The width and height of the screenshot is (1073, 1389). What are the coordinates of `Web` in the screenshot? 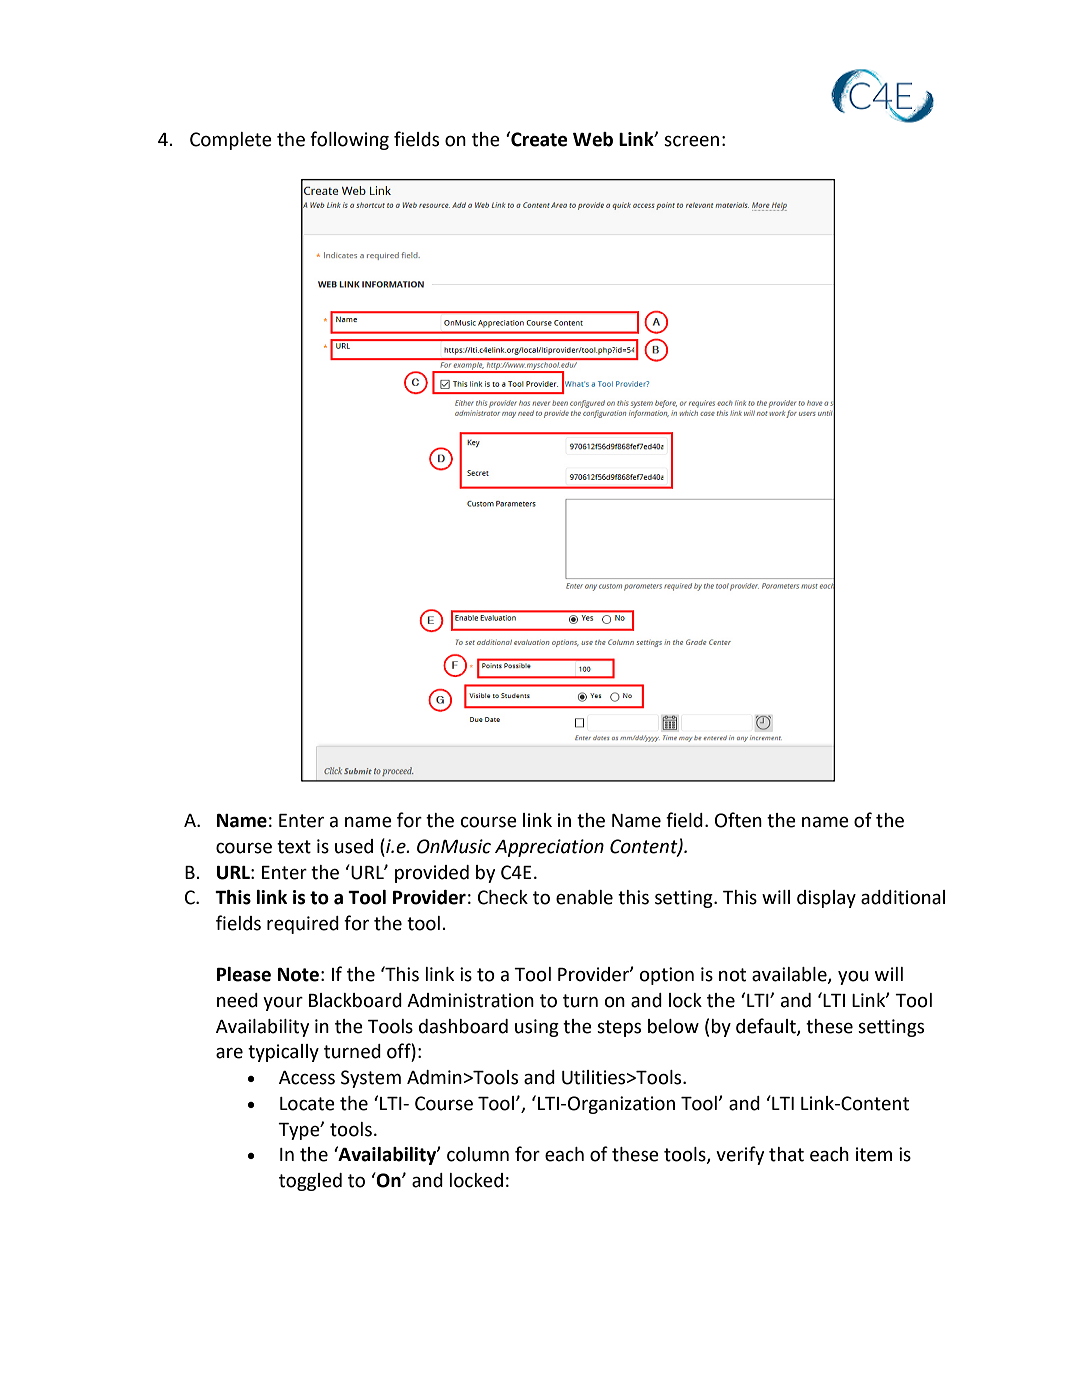 It's located at (593, 139).
